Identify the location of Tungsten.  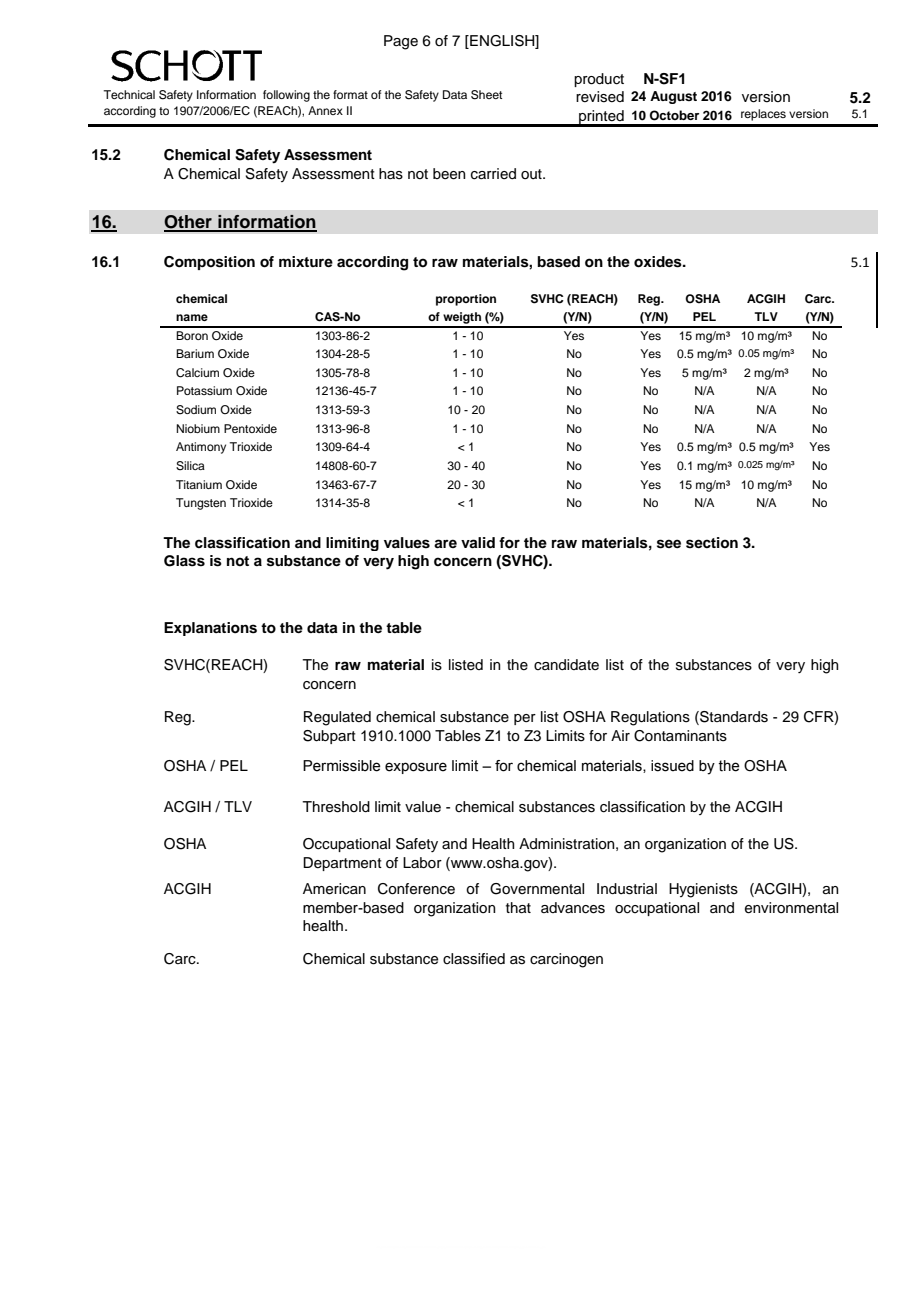
(201, 504).
